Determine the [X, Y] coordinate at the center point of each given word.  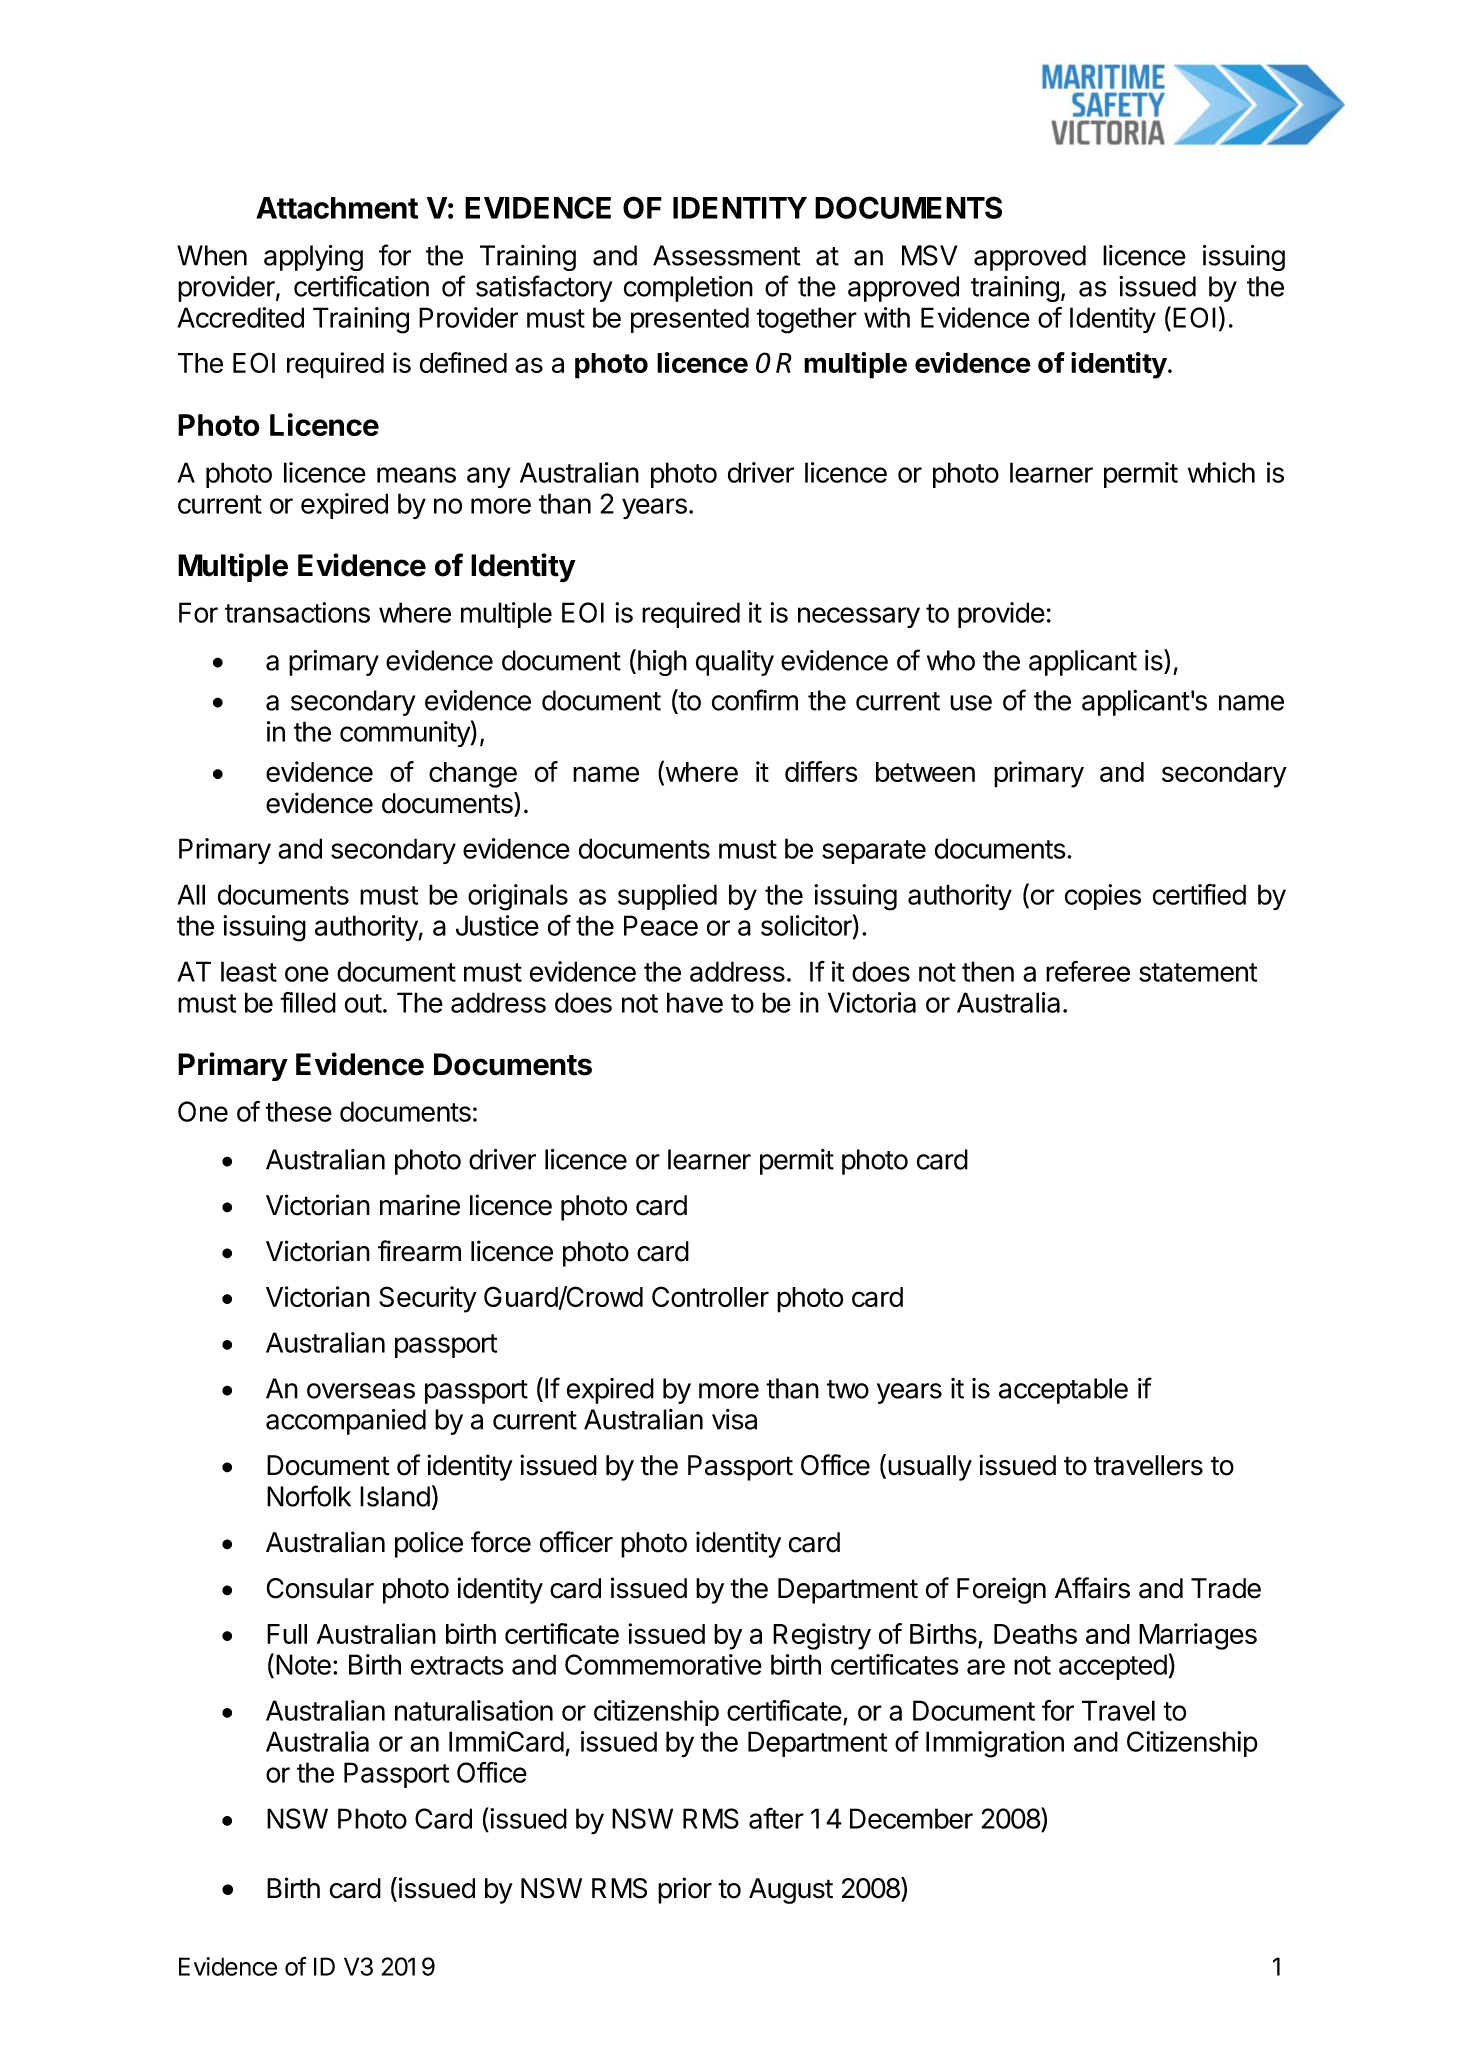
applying [313, 258]
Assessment [726, 255]
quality [735, 663]
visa [734, 1419]
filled [308, 1002]
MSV [930, 255]
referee [1088, 971]
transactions [297, 612]
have [695, 1002]
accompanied [346, 1422]
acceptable [1063, 1391]
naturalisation [474, 1710]
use [971, 703]
